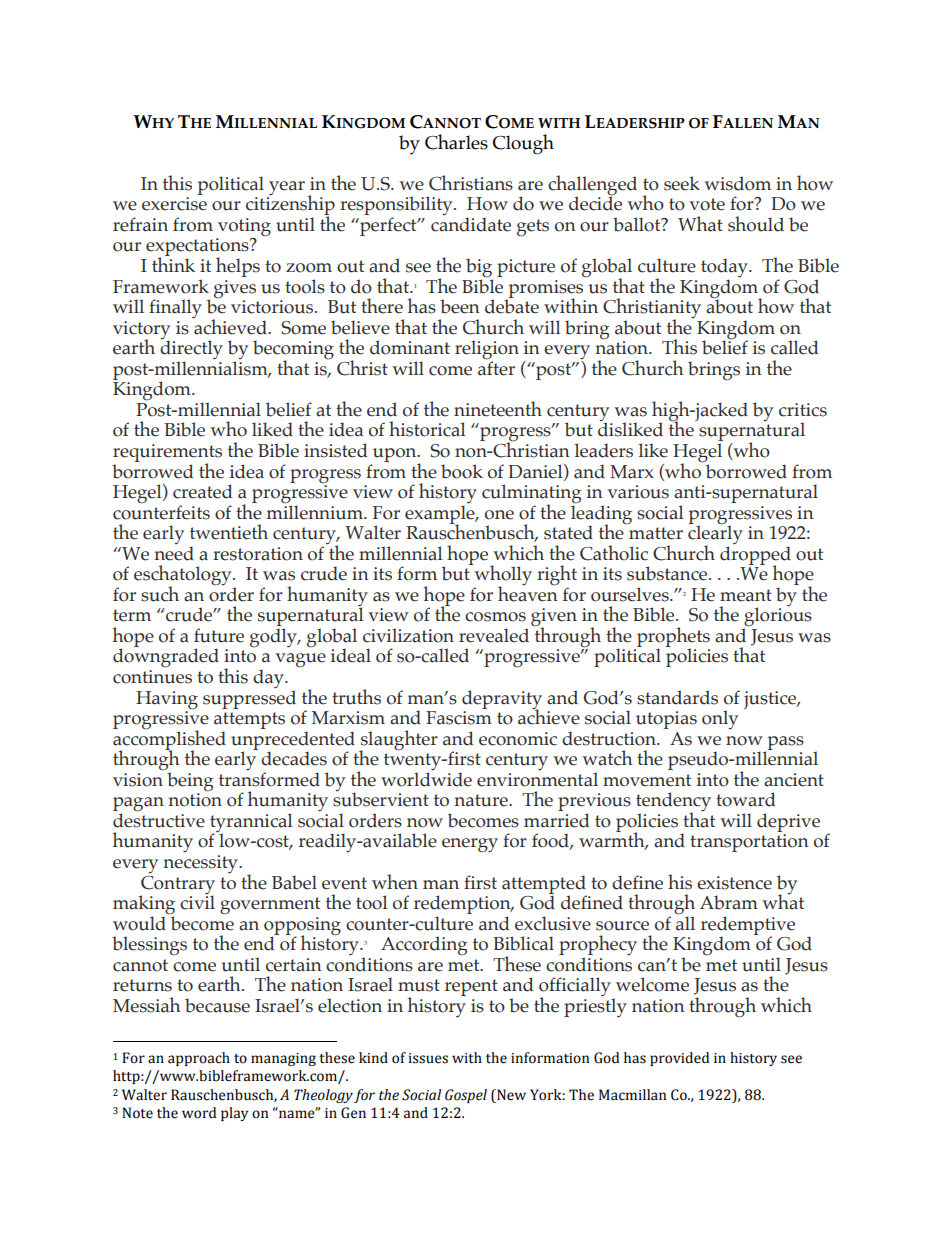 Image resolution: width=952 pixels, height=1233 pixels. Describe the element at coordinates (679, 1059) in the page. I see `provided` at that location.
